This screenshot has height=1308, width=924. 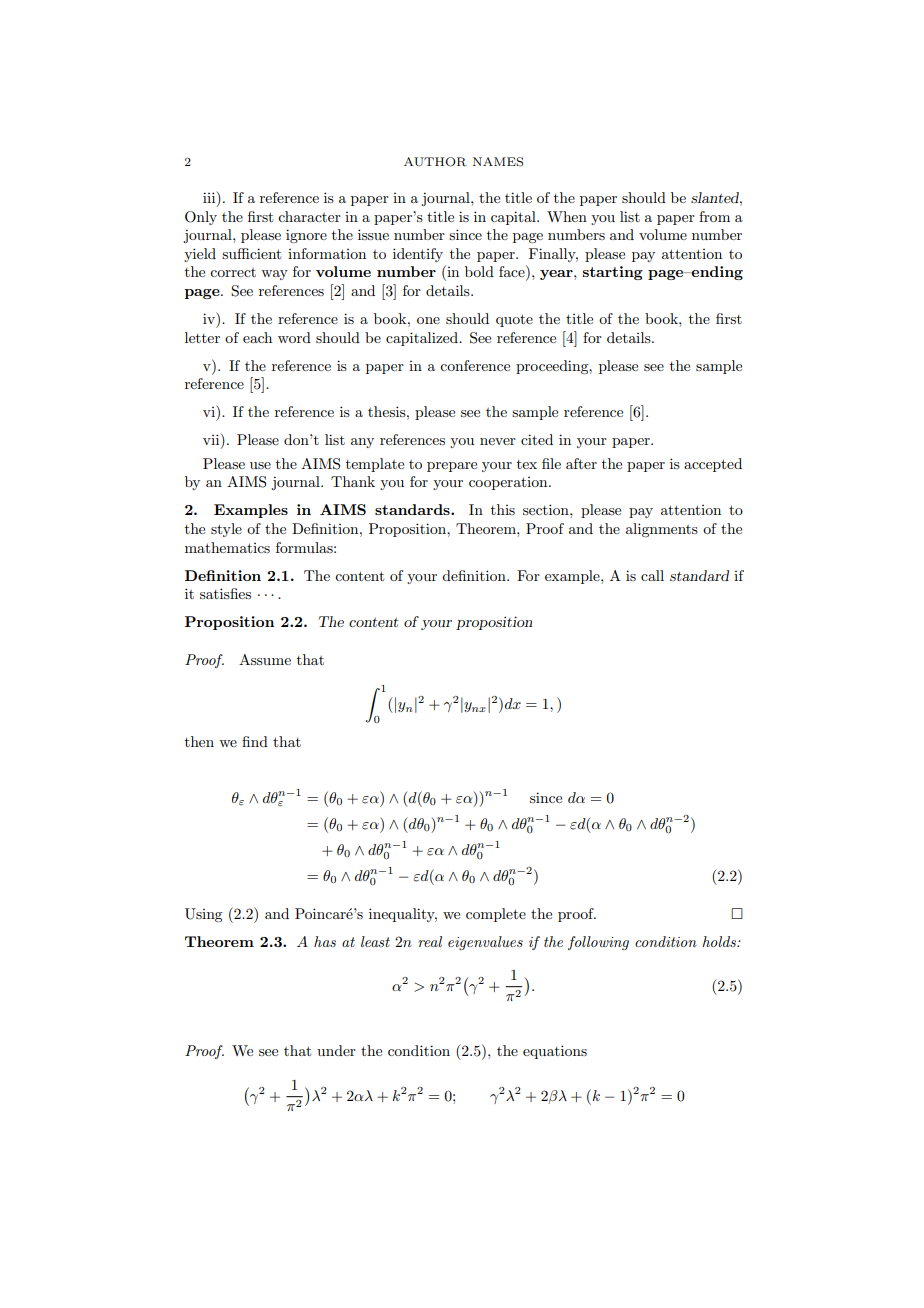 I want to click on find, so click(x=255, y=741).
